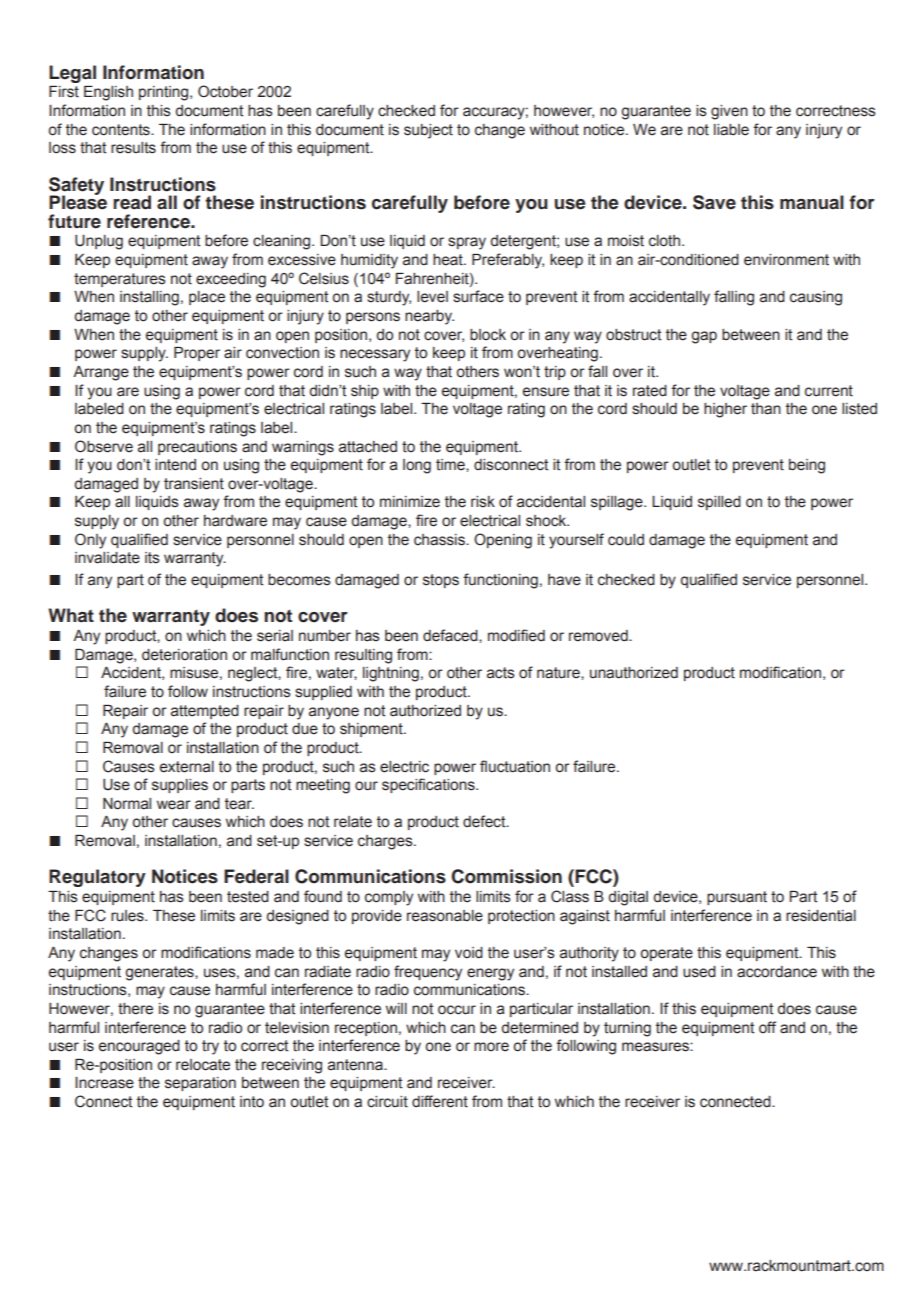 The width and height of the screenshot is (924, 1308). I want to click on subject, so click(428, 131).
